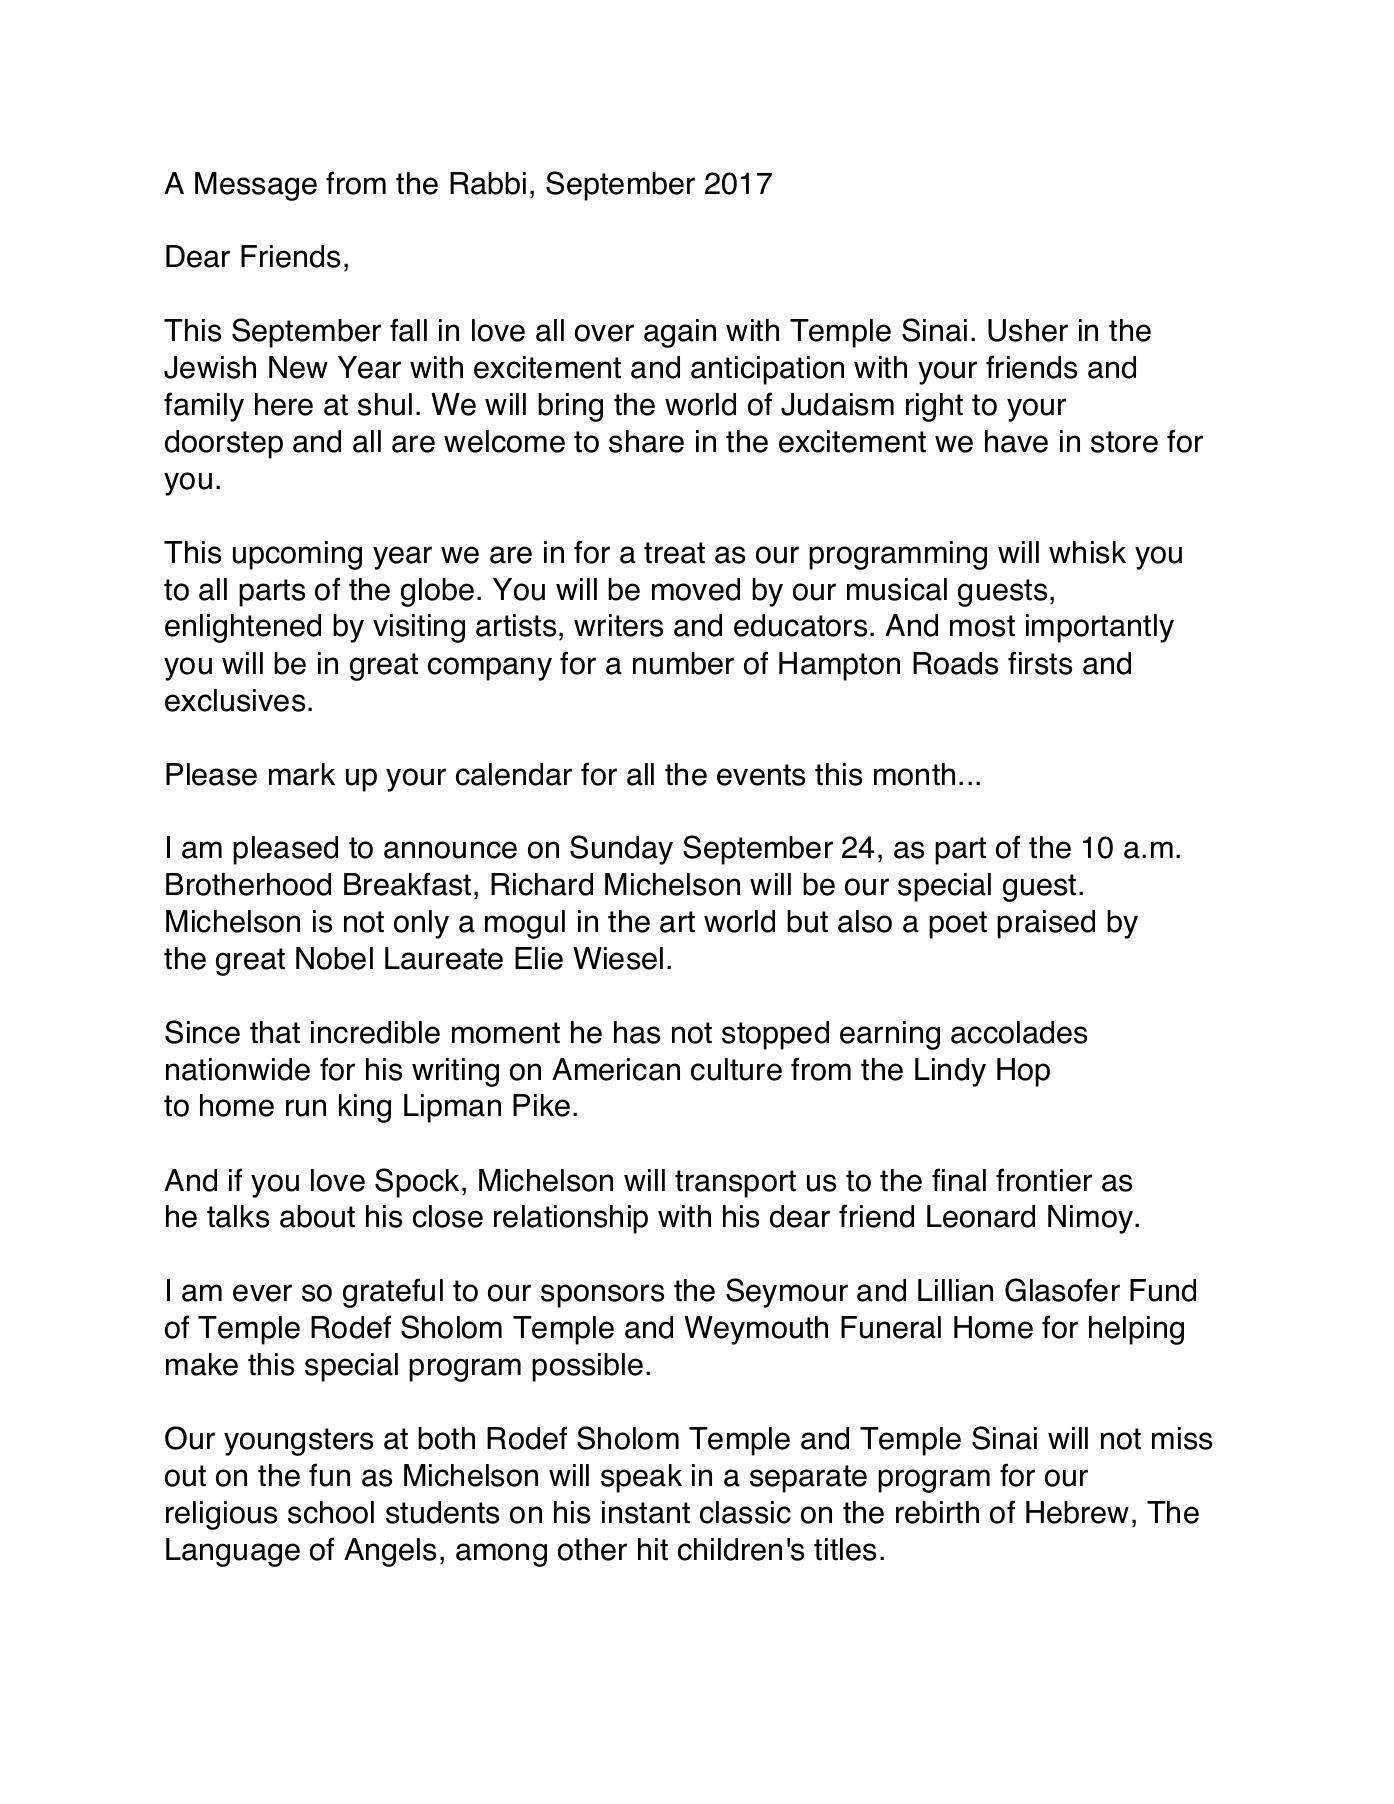 This image has height=1804, width=1394. What do you see at coordinates (621, 850) in the image?
I see `Sunday` at bounding box center [621, 850].
